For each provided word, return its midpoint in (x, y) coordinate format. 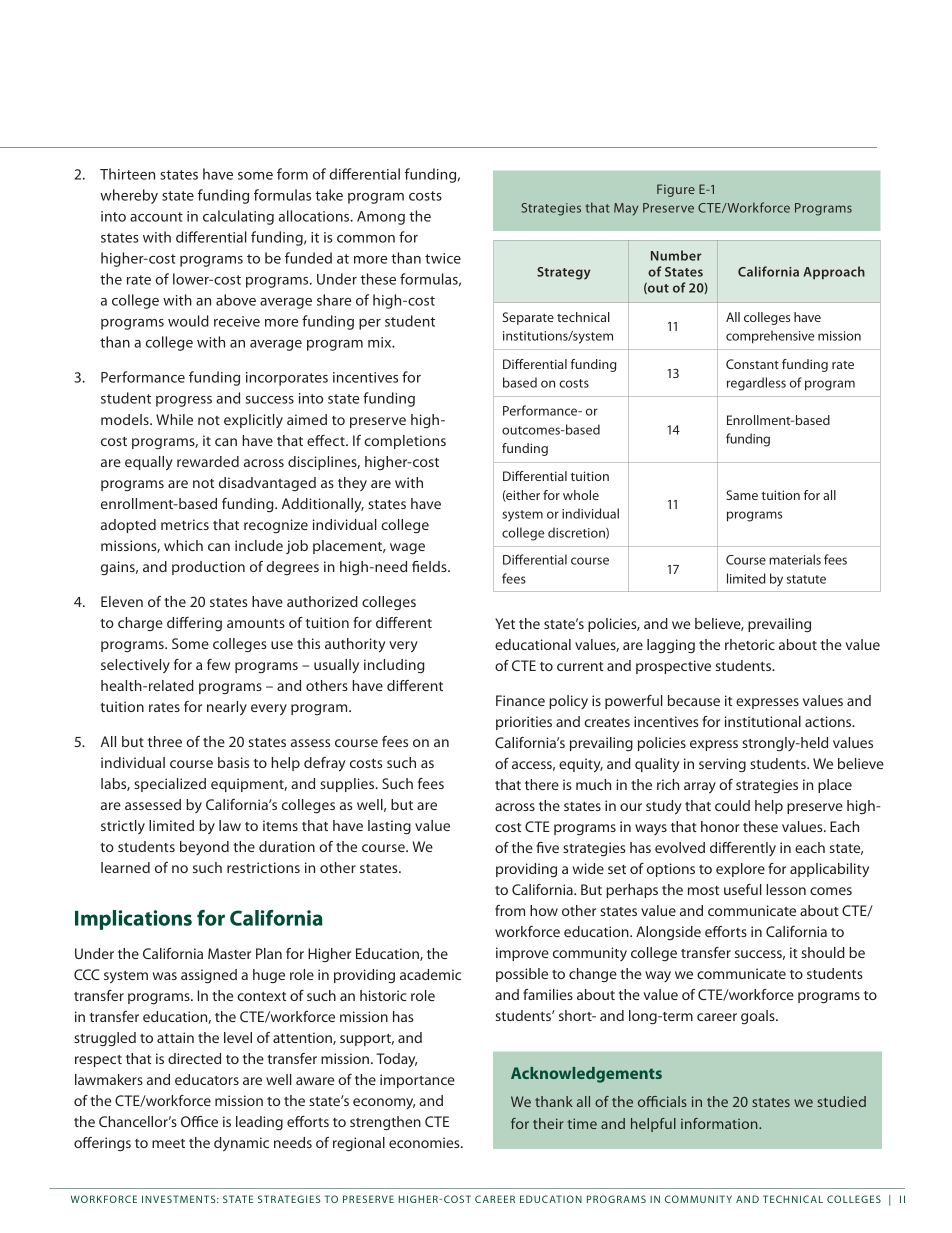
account (156, 217)
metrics (185, 524)
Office (199, 1121)
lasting (389, 827)
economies (425, 1142)
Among (381, 218)
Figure (676, 190)
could (732, 805)
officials (662, 1101)
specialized (170, 785)
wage (407, 549)
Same (742, 495)
